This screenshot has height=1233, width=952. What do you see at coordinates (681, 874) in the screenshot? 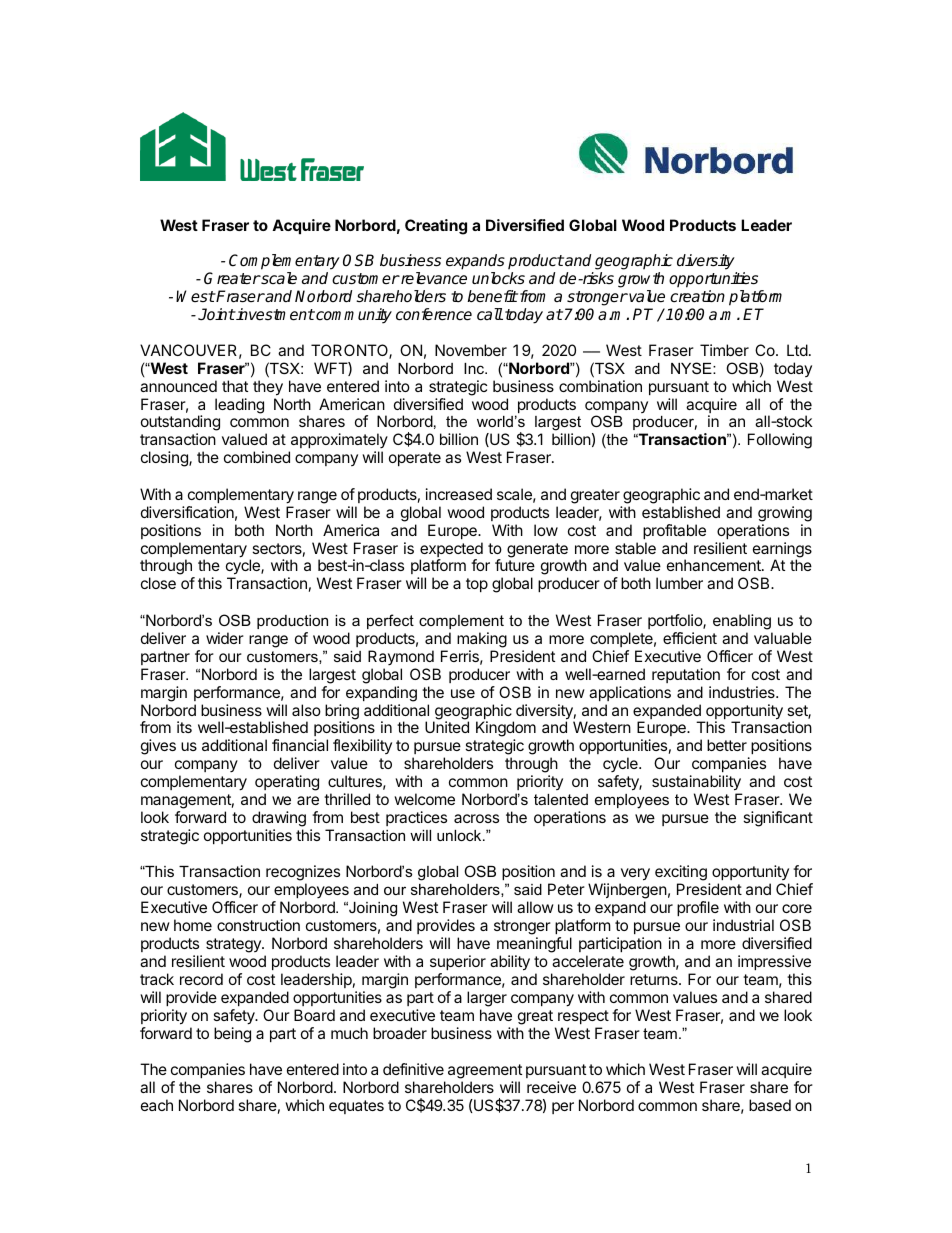
I see `exciting` at bounding box center [681, 874].
